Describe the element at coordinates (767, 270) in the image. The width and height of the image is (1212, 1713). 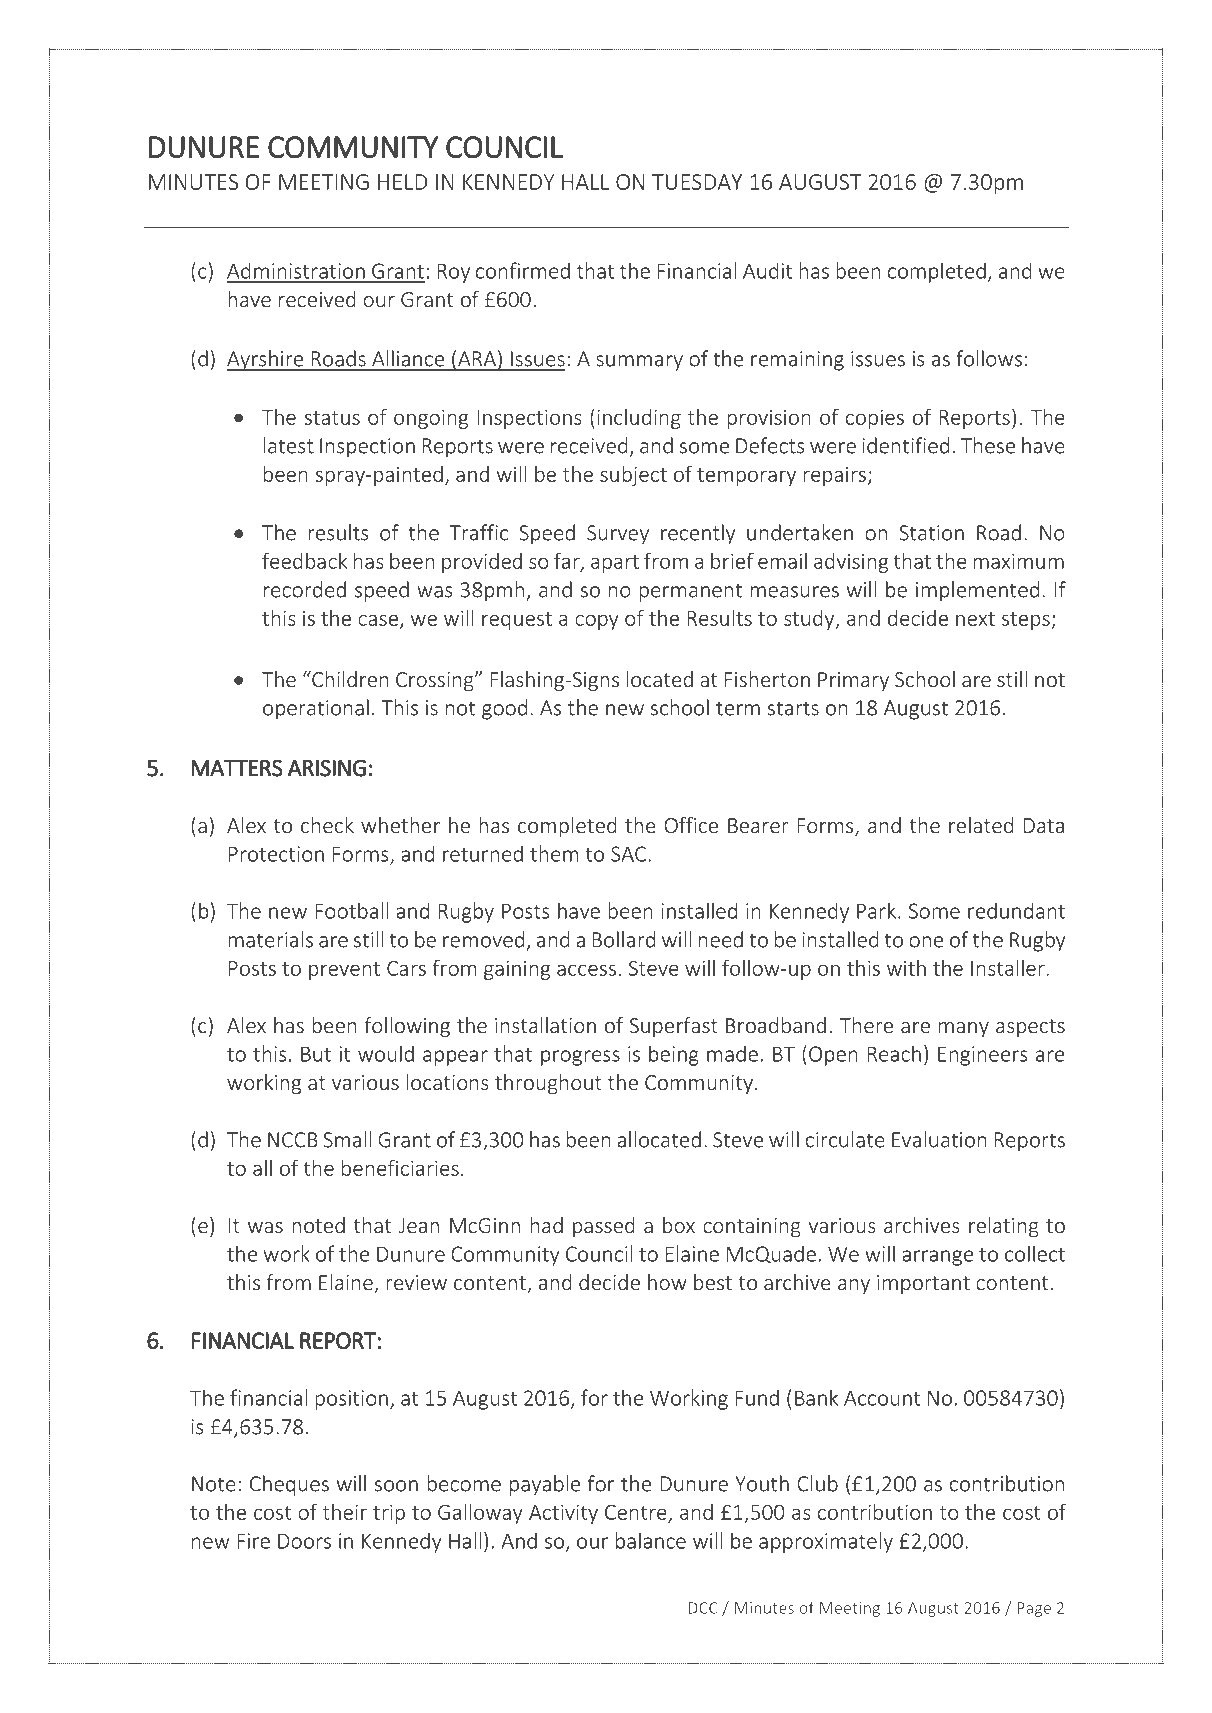
I see `Audit` at that location.
